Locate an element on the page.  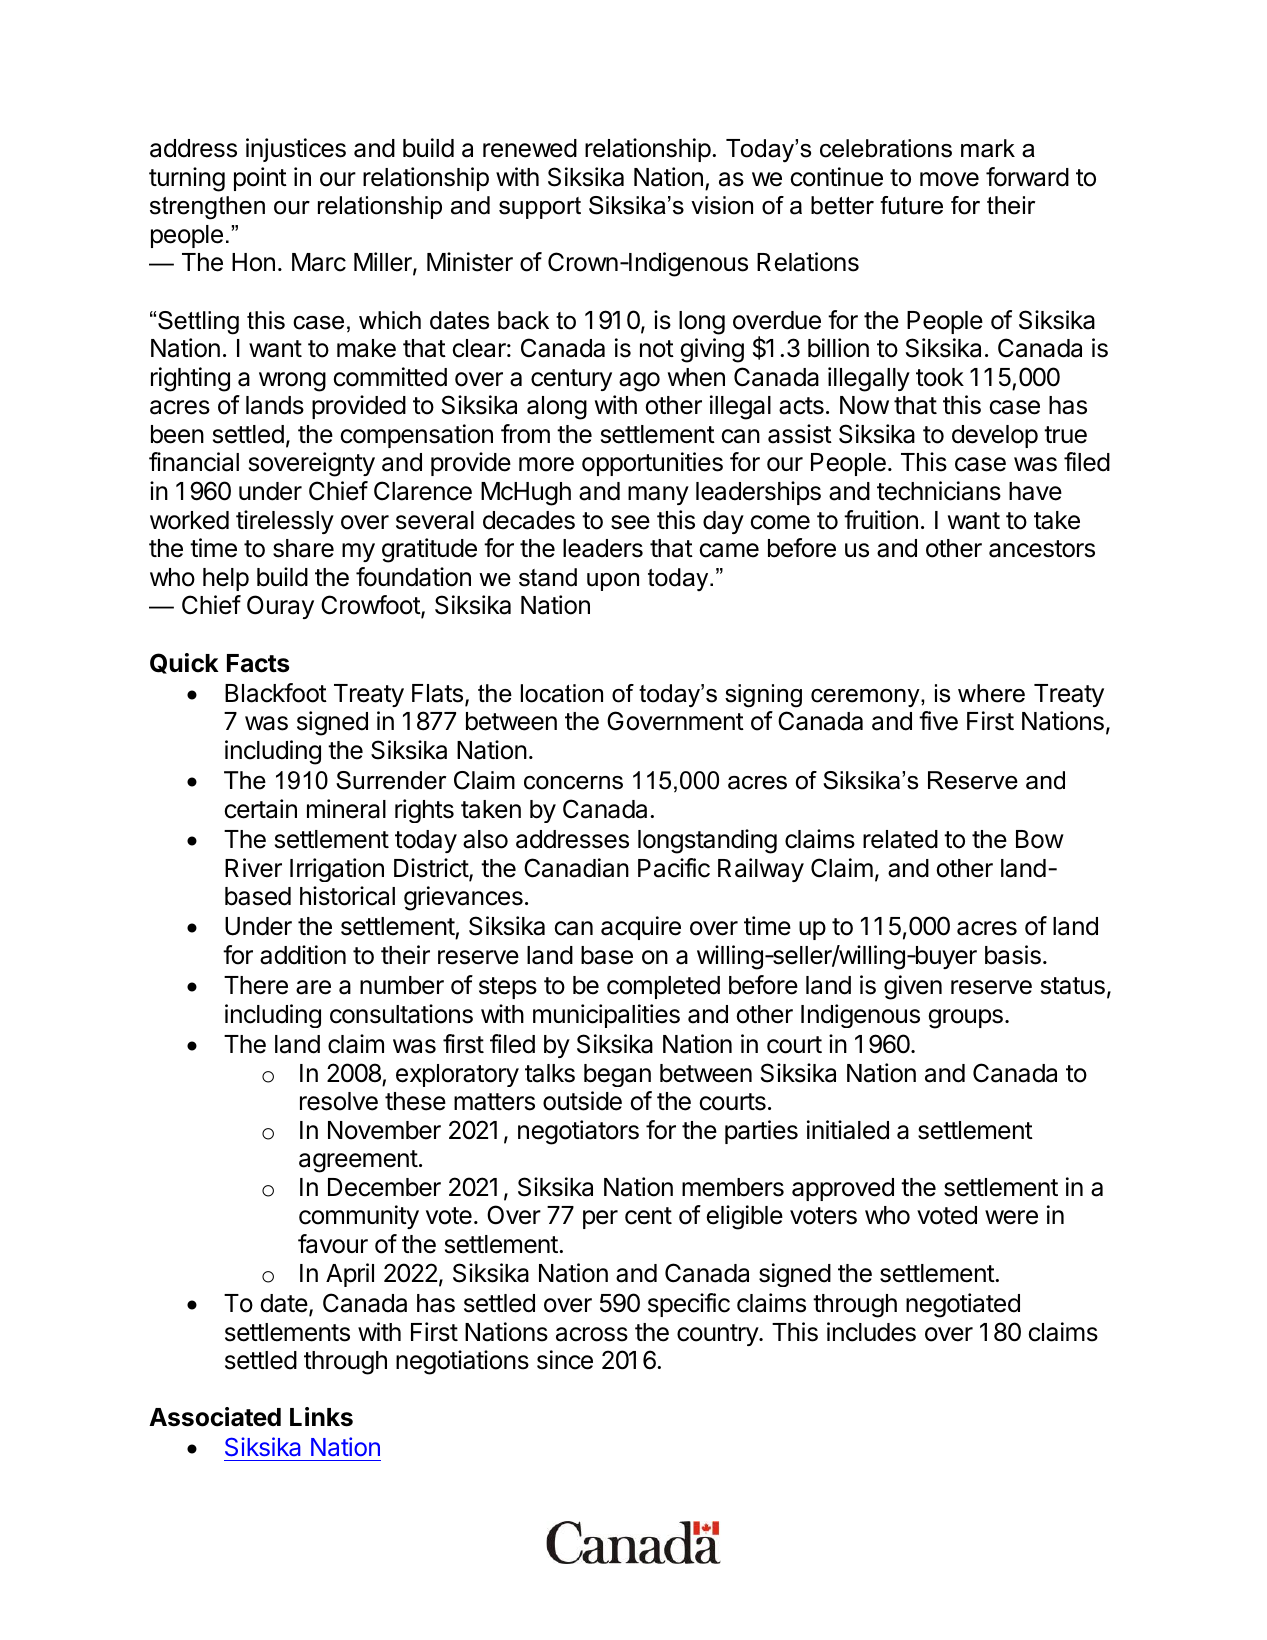
upon is located at coordinates (613, 582).
